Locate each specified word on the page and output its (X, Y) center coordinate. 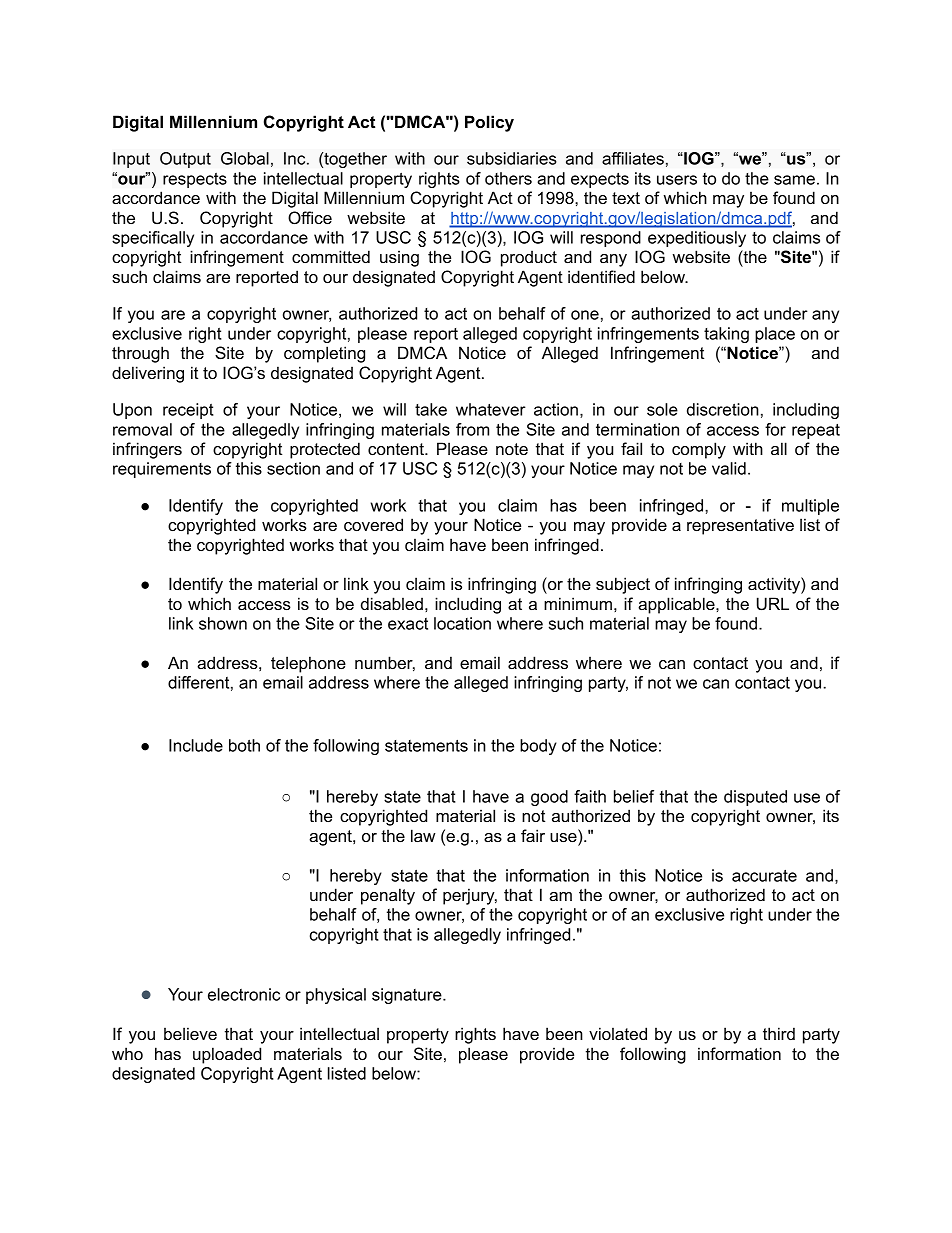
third (779, 1033)
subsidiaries (512, 158)
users (677, 180)
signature (408, 996)
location (462, 623)
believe (190, 1033)
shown (223, 623)
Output (185, 160)
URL (773, 604)
